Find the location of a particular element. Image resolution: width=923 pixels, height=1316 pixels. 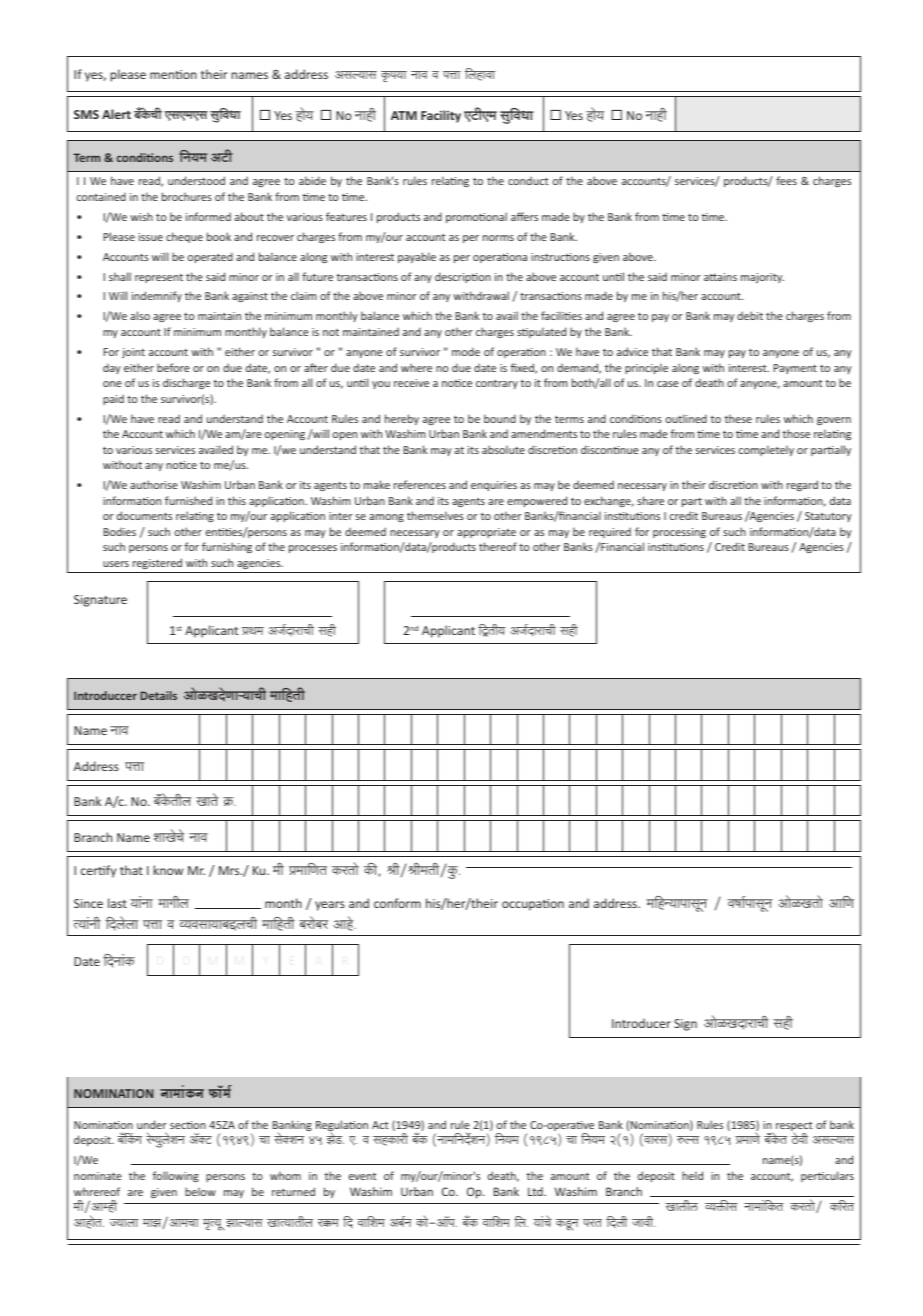

Details is located at coordinates (158, 695).
